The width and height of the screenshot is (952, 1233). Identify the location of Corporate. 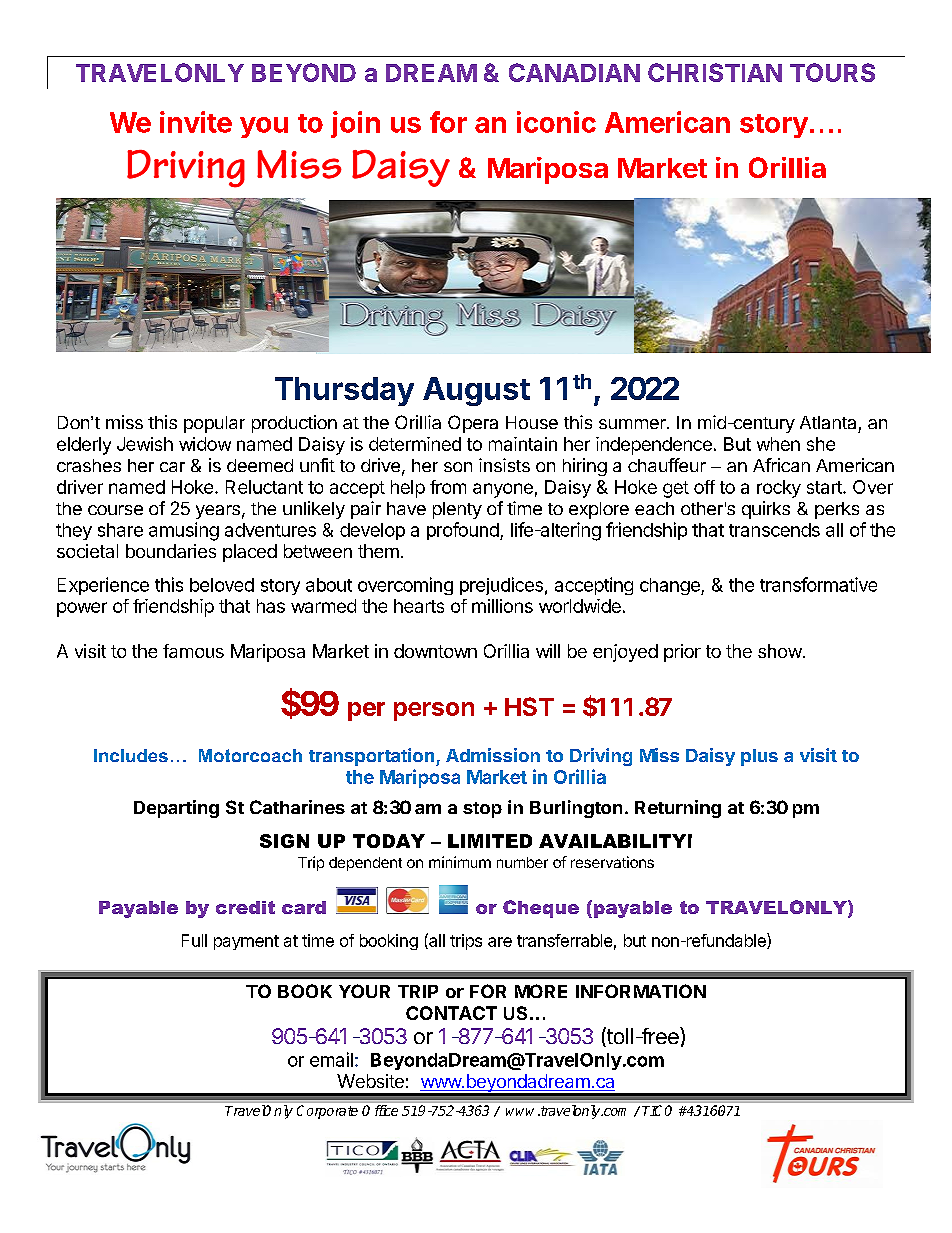
(327, 1112).
